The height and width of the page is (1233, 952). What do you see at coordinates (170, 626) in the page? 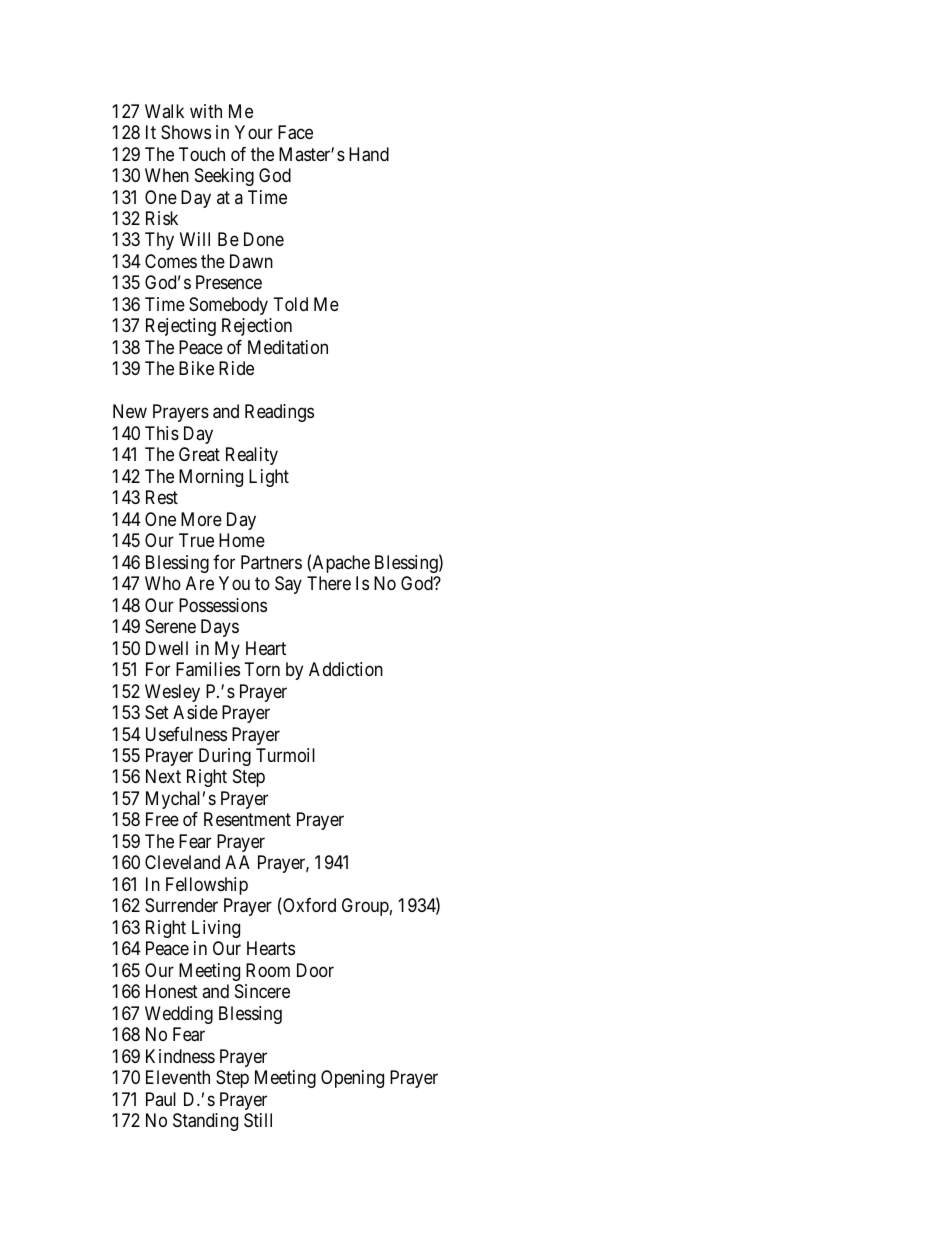
I see `Serene` at bounding box center [170, 626].
